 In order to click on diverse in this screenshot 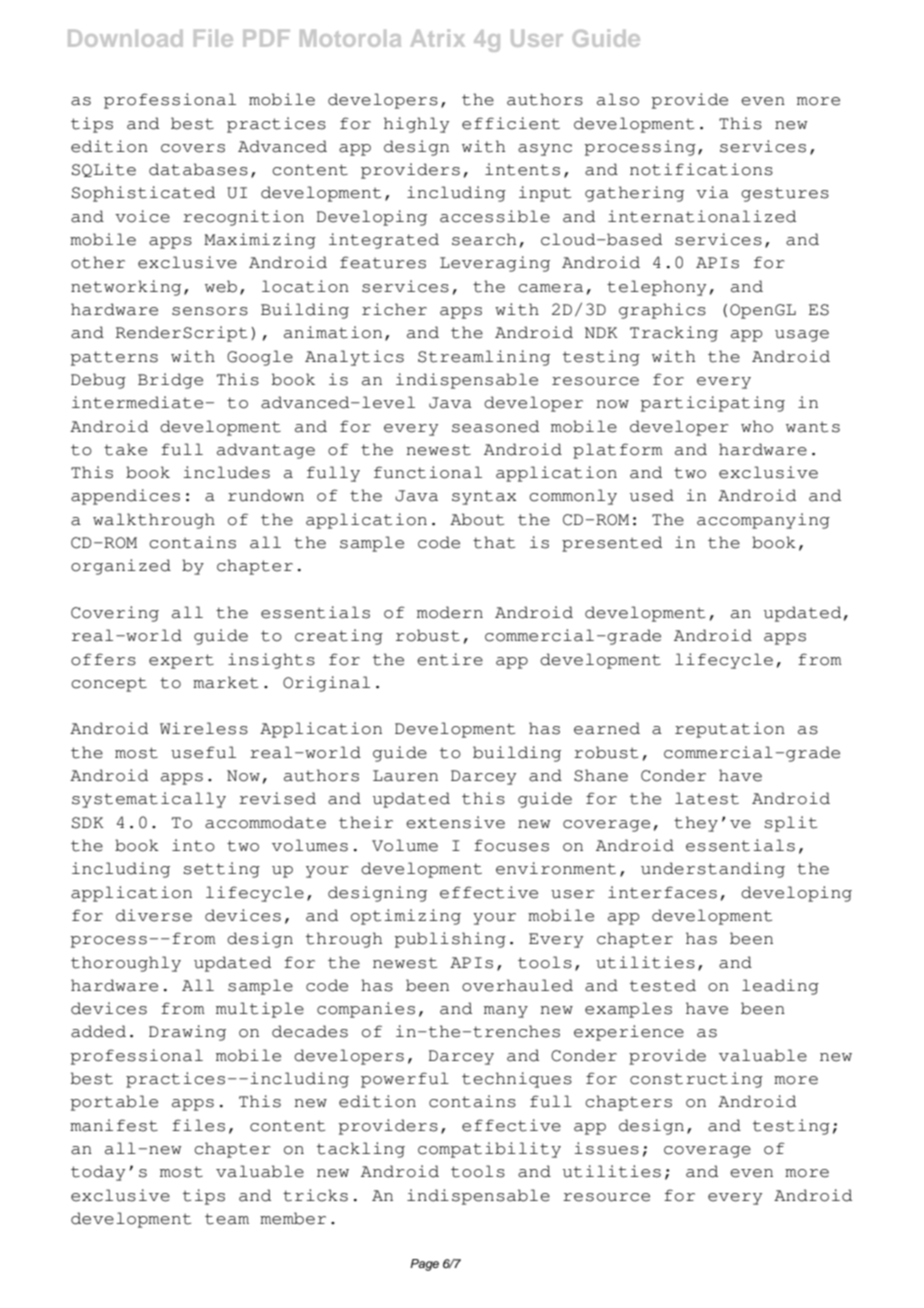, I will do `click(154, 915)`.
